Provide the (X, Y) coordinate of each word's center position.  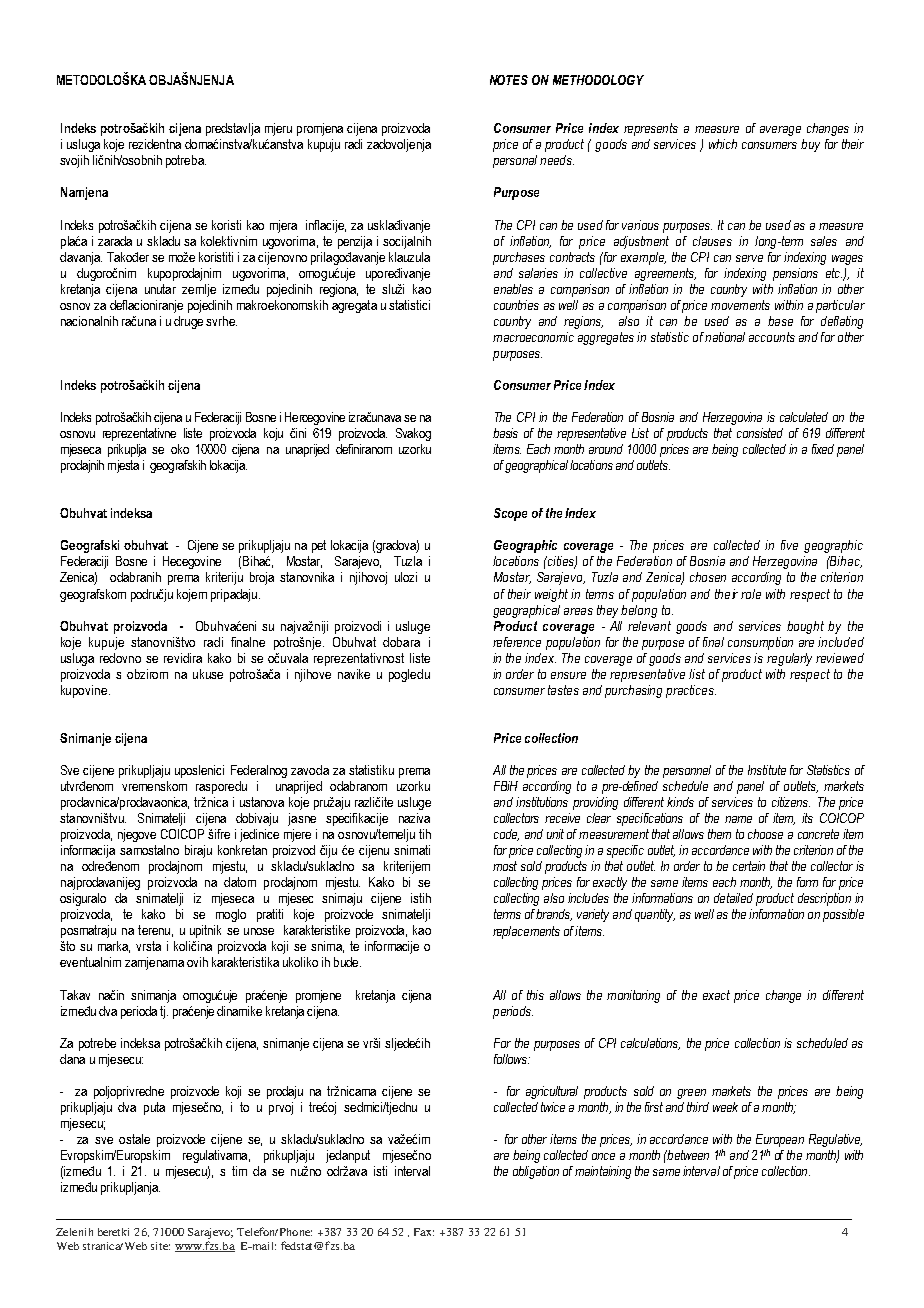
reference (517, 642)
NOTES (509, 80)
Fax (424, 1232)
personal (515, 161)
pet (319, 546)
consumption (760, 643)
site (160, 1246)
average (780, 131)
